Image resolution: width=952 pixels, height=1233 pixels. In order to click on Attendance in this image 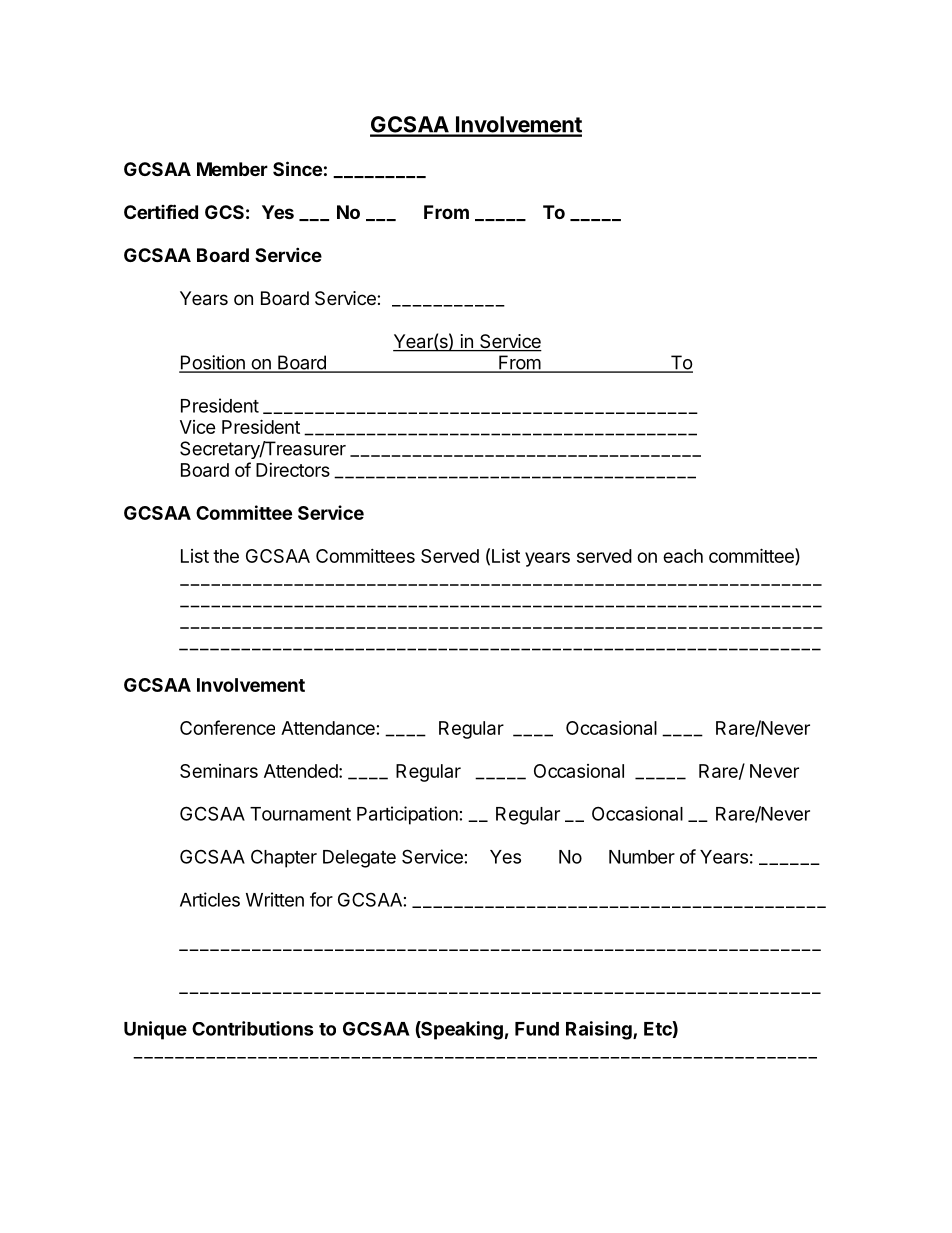, I will do `click(328, 728)`.
